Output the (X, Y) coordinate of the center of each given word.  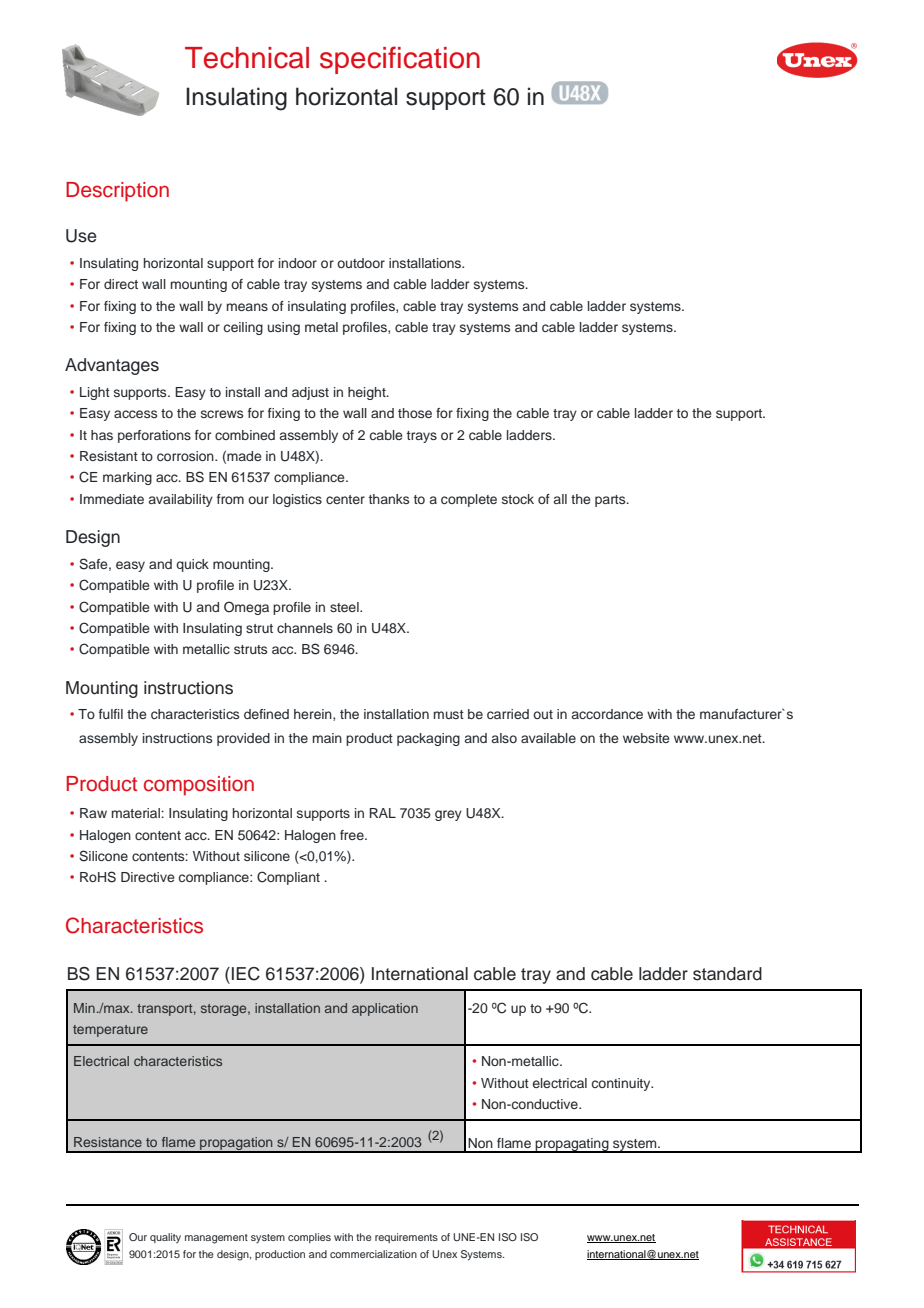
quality (165, 1238)
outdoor (361, 263)
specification (400, 60)
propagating (572, 1145)
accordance (607, 714)
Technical (247, 58)
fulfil (111, 714)
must (449, 714)
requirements (406, 1238)
